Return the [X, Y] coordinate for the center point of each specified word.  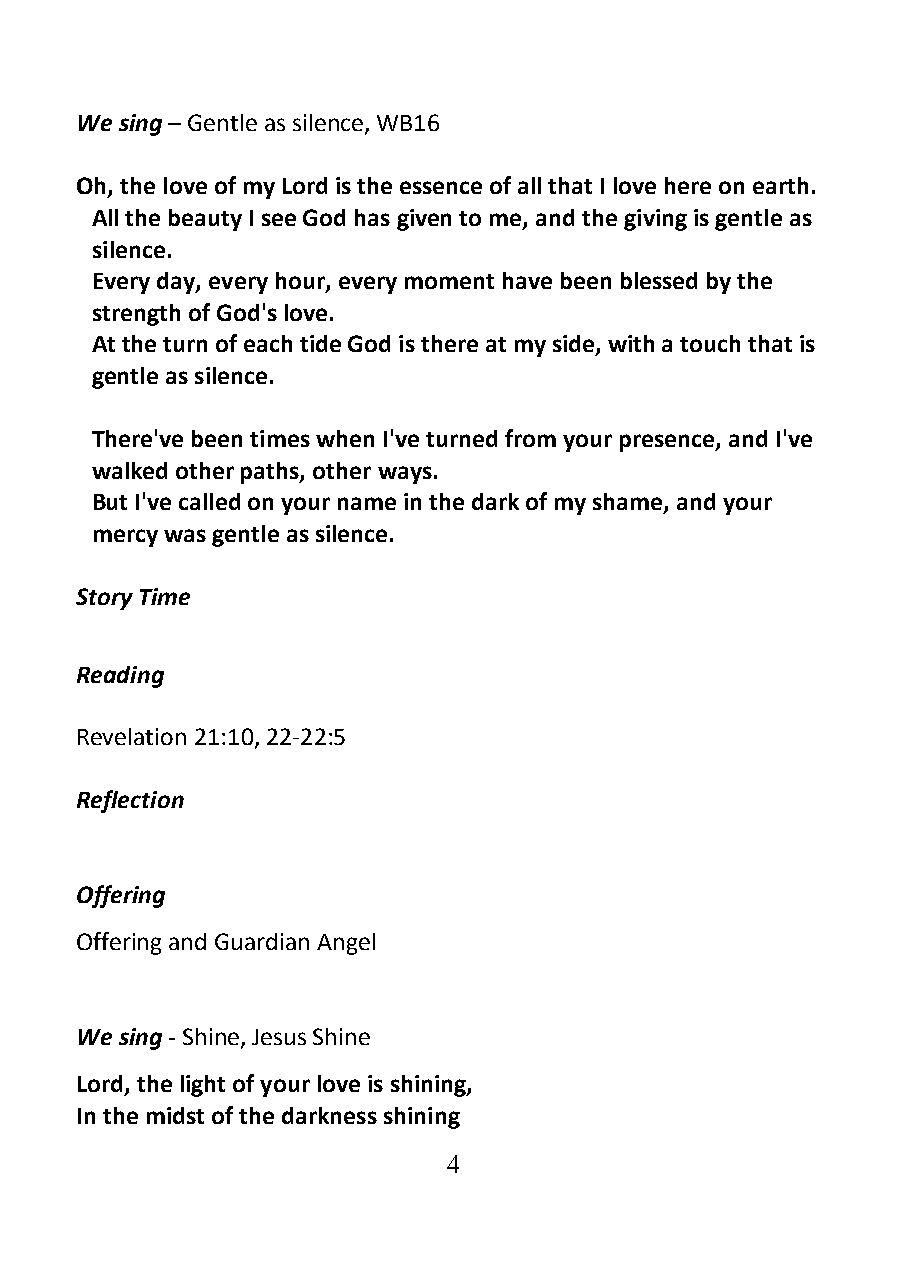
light [203, 1086]
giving [655, 220]
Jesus [279, 1037]
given [424, 220]
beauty [205, 220]
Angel [346, 944]
